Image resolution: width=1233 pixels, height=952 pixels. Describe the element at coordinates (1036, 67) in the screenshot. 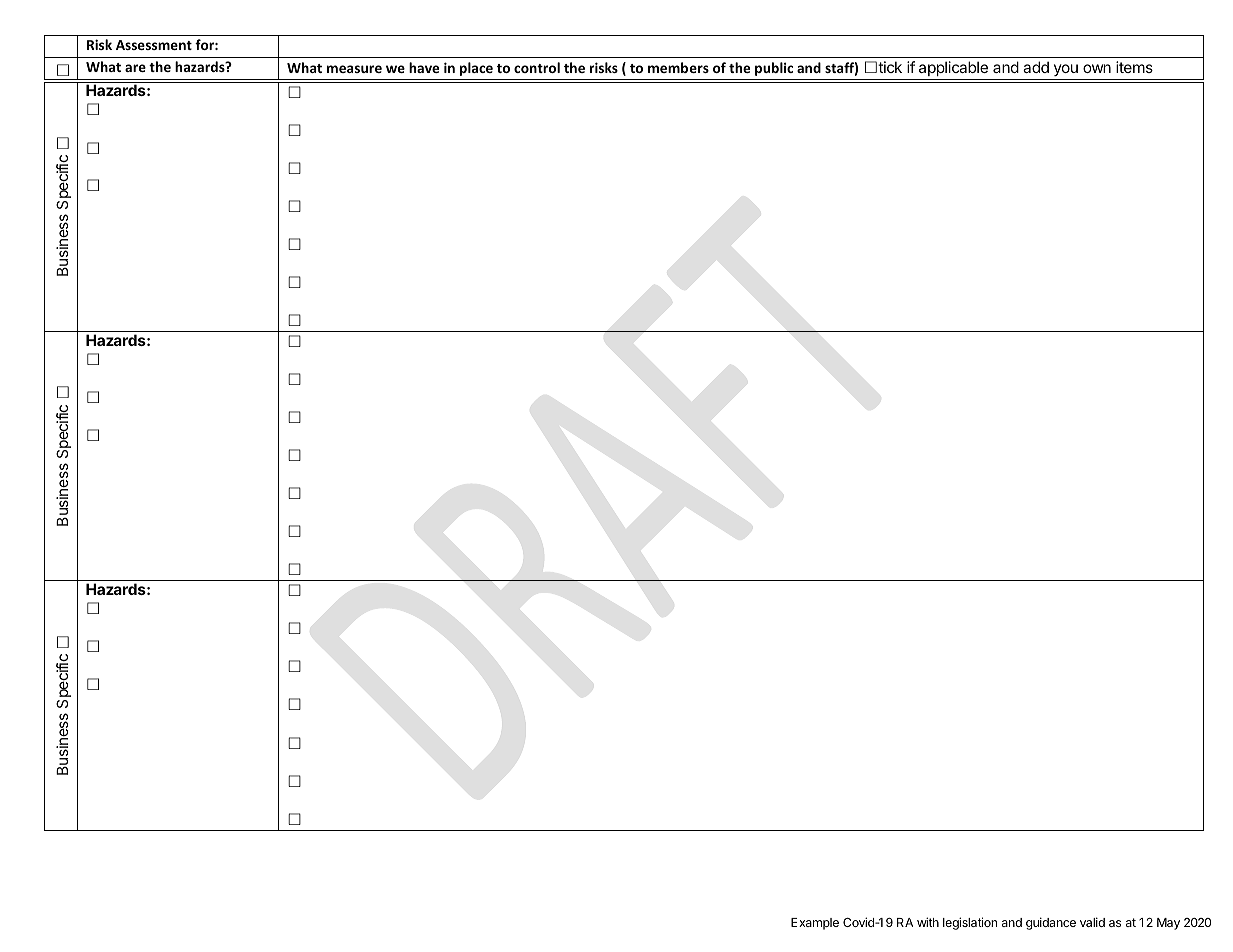

I see `add` at that location.
